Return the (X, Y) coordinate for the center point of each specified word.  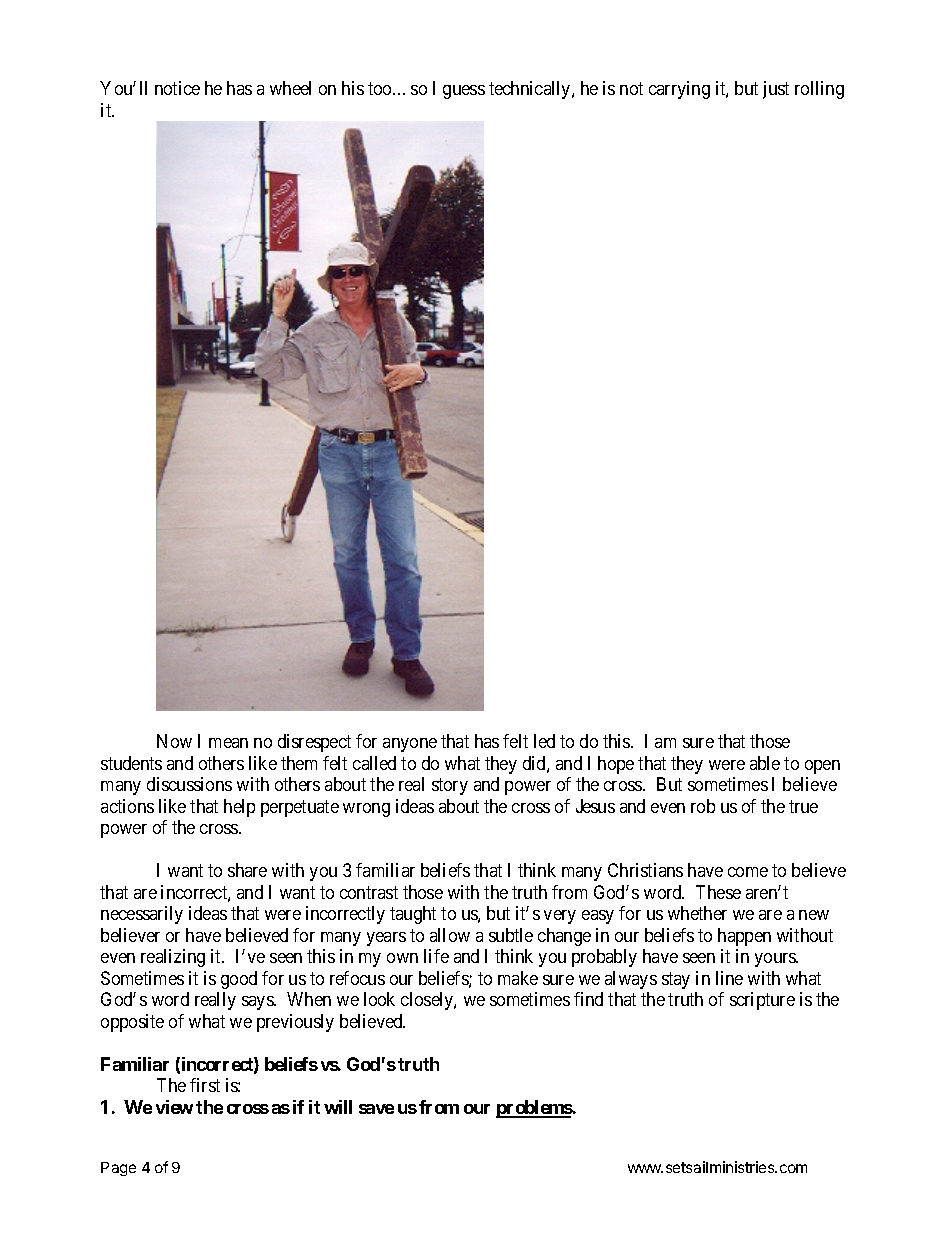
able (765, 763)
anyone (410, 745)
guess (464, 92)
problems (534, 1109)
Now (174, 741)
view (174, 1107)
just (776, 90)
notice (177, 88)
